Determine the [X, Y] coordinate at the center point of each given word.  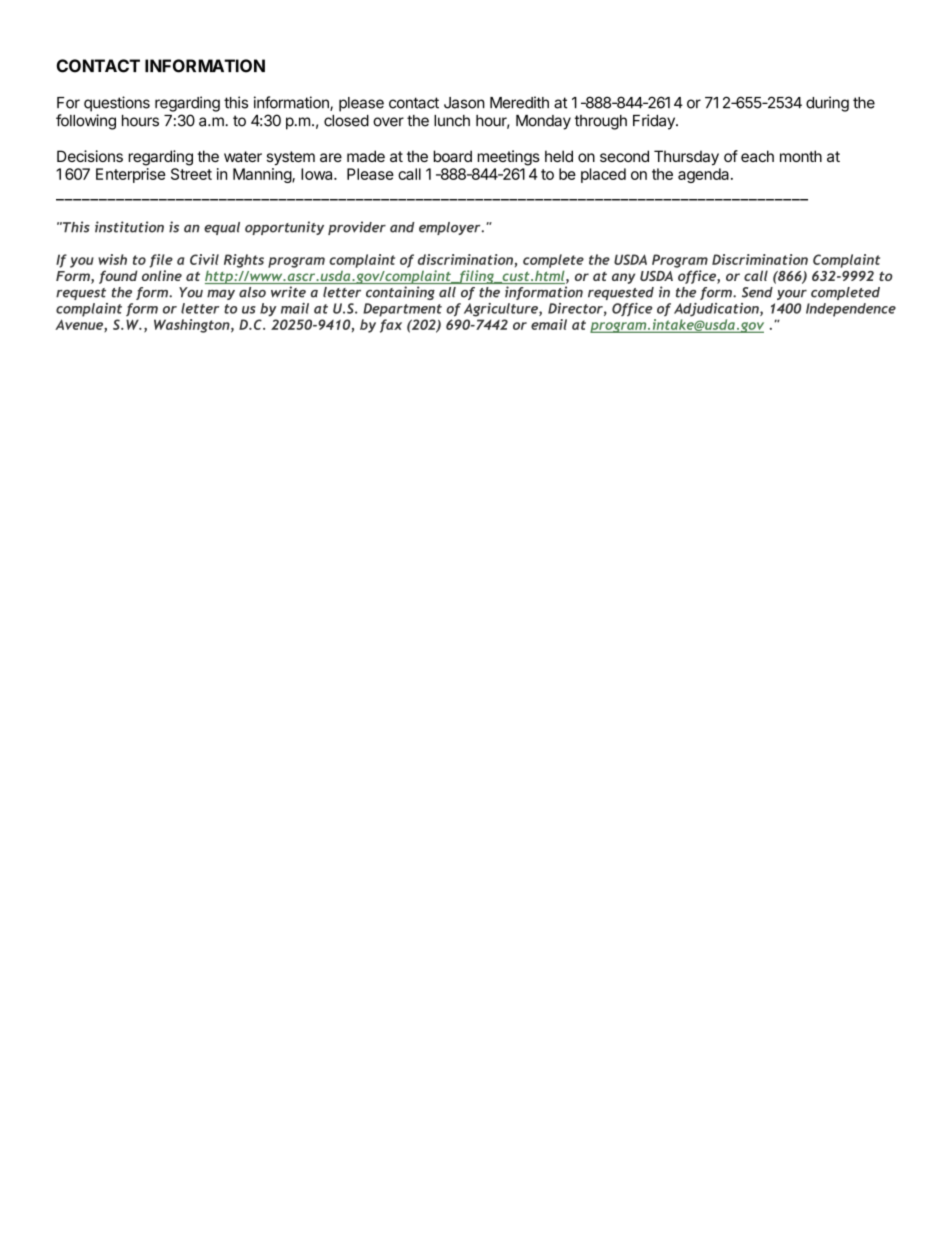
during [827, 104]
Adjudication [717, 310]
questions [117, 104]
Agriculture [502, 310]
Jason [464, 103]
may [221, 295]
